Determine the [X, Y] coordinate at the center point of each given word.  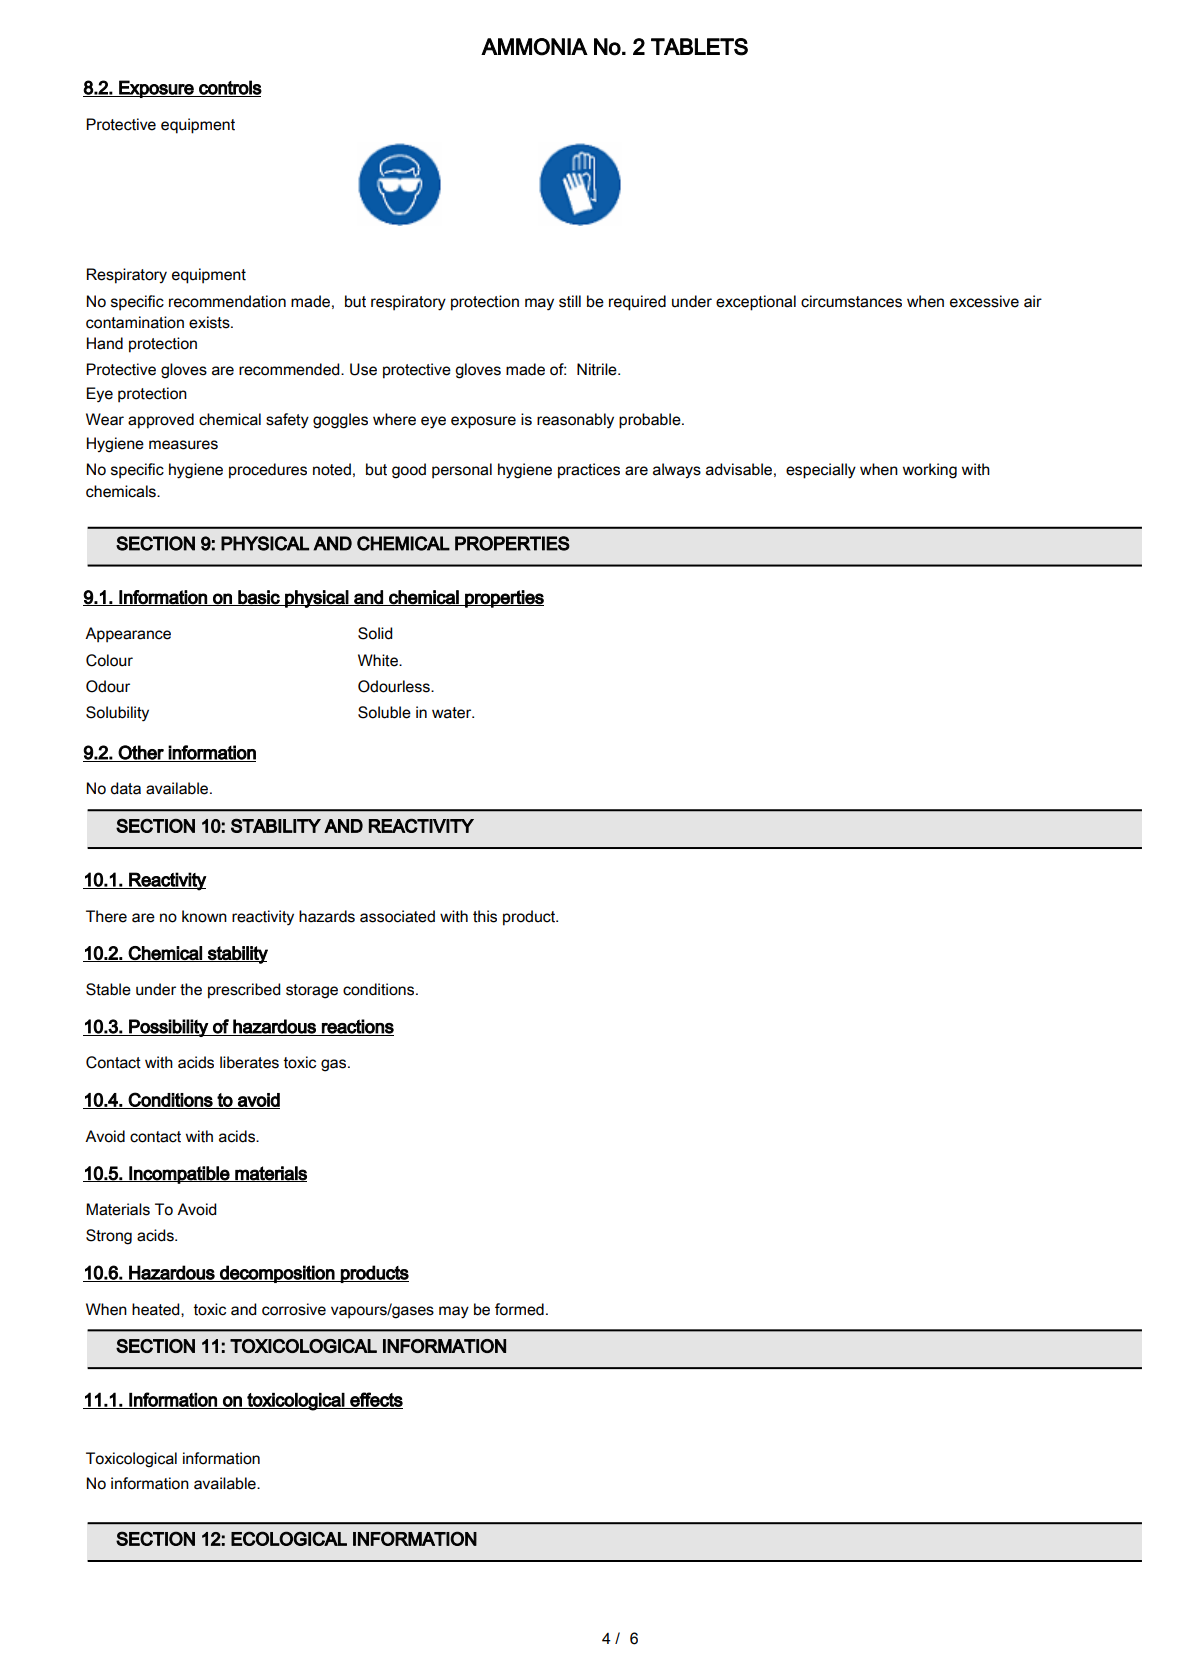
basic [259, 598]
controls [229, 88]
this [485, 916]
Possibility [168, 1028]
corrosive [294, 1309]
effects [375, 1400]
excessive [984, 301]
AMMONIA [534, 47]
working [930, 471]
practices [589, 471]
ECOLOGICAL [289, 1538]
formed [519, 1309]
